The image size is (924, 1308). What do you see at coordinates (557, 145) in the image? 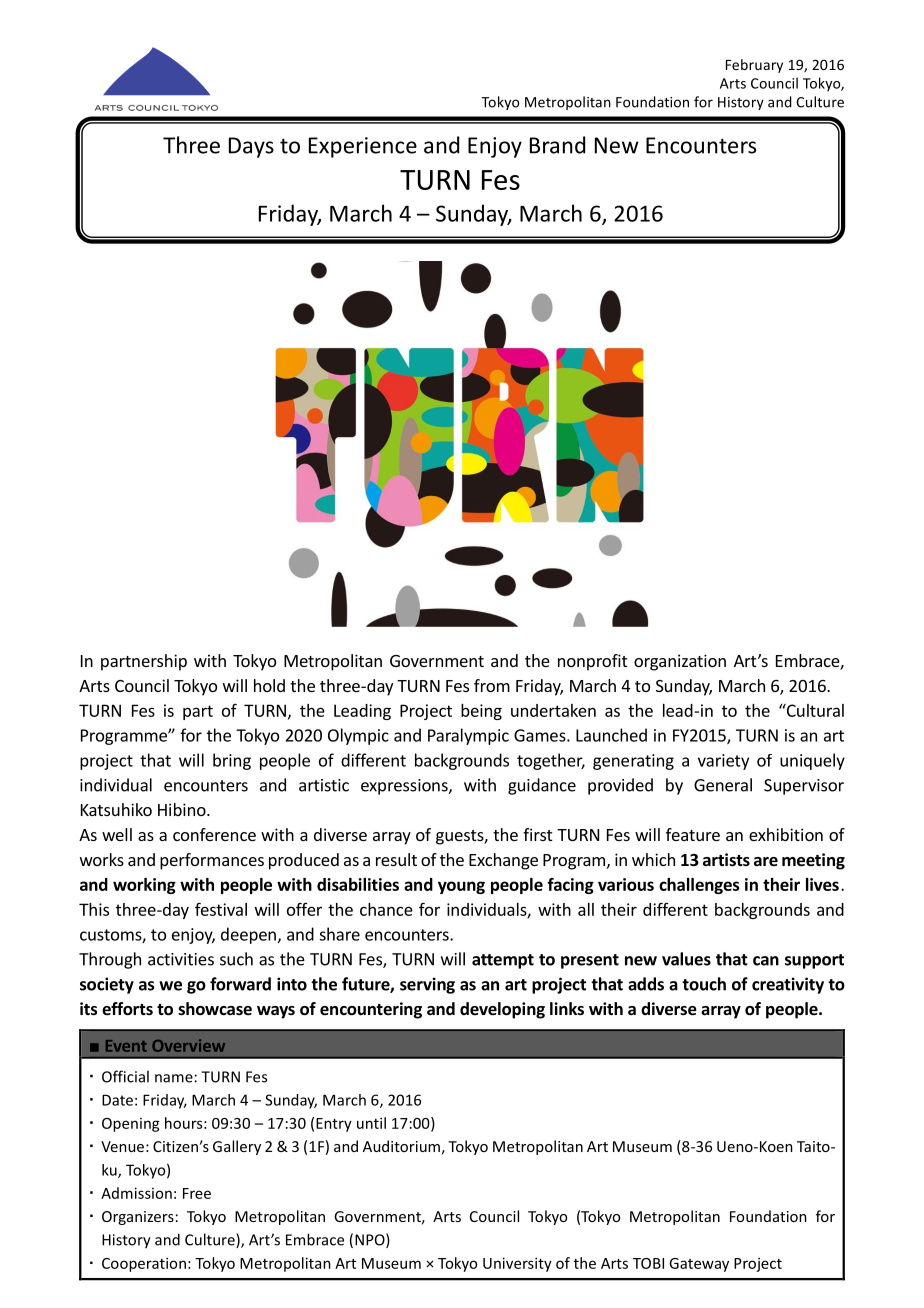
I see `Brand` at bounding box center [557, 145].
